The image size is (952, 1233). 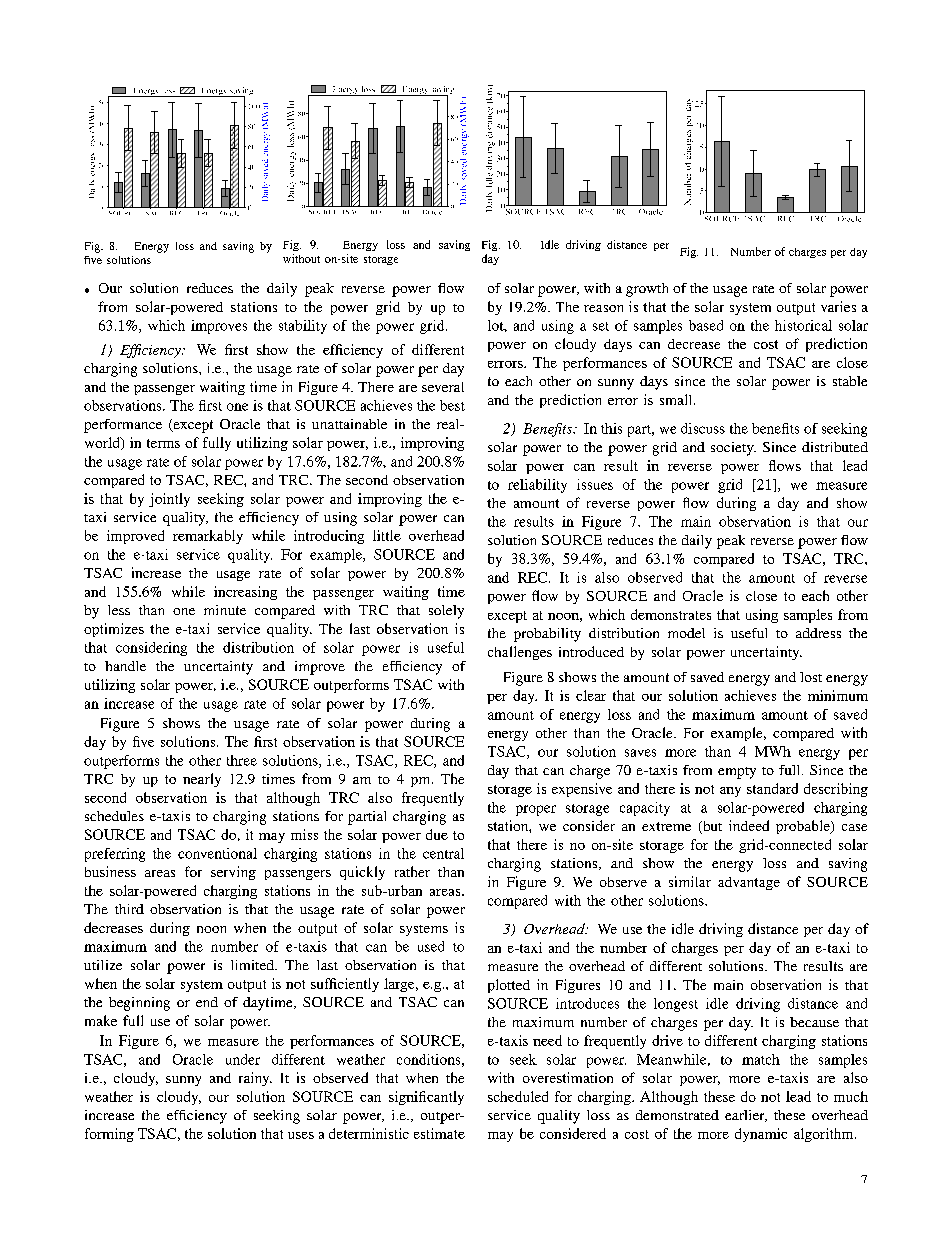 I want to click on rainy, so click(x=255, y=1079).
